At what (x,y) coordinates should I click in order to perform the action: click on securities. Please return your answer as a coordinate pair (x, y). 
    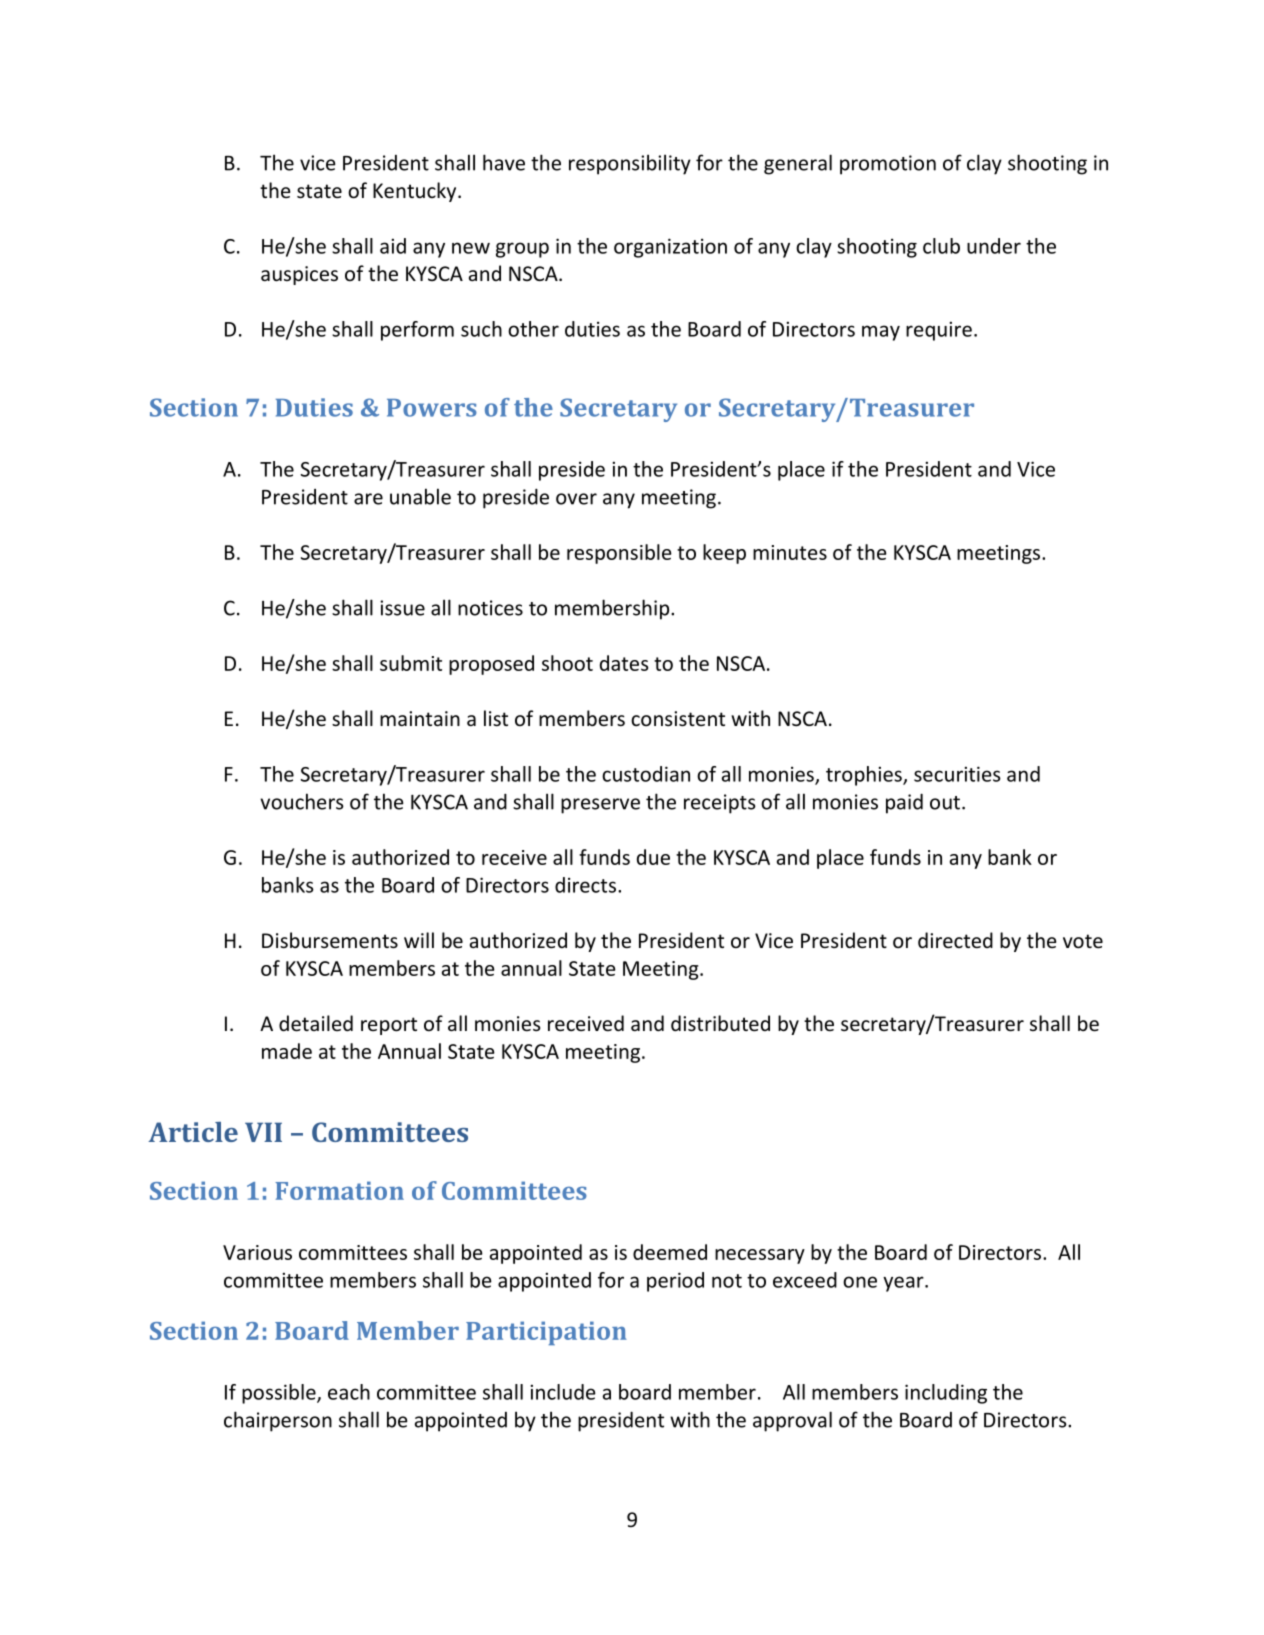
    Looking at the image, I should click on (957, 774).
